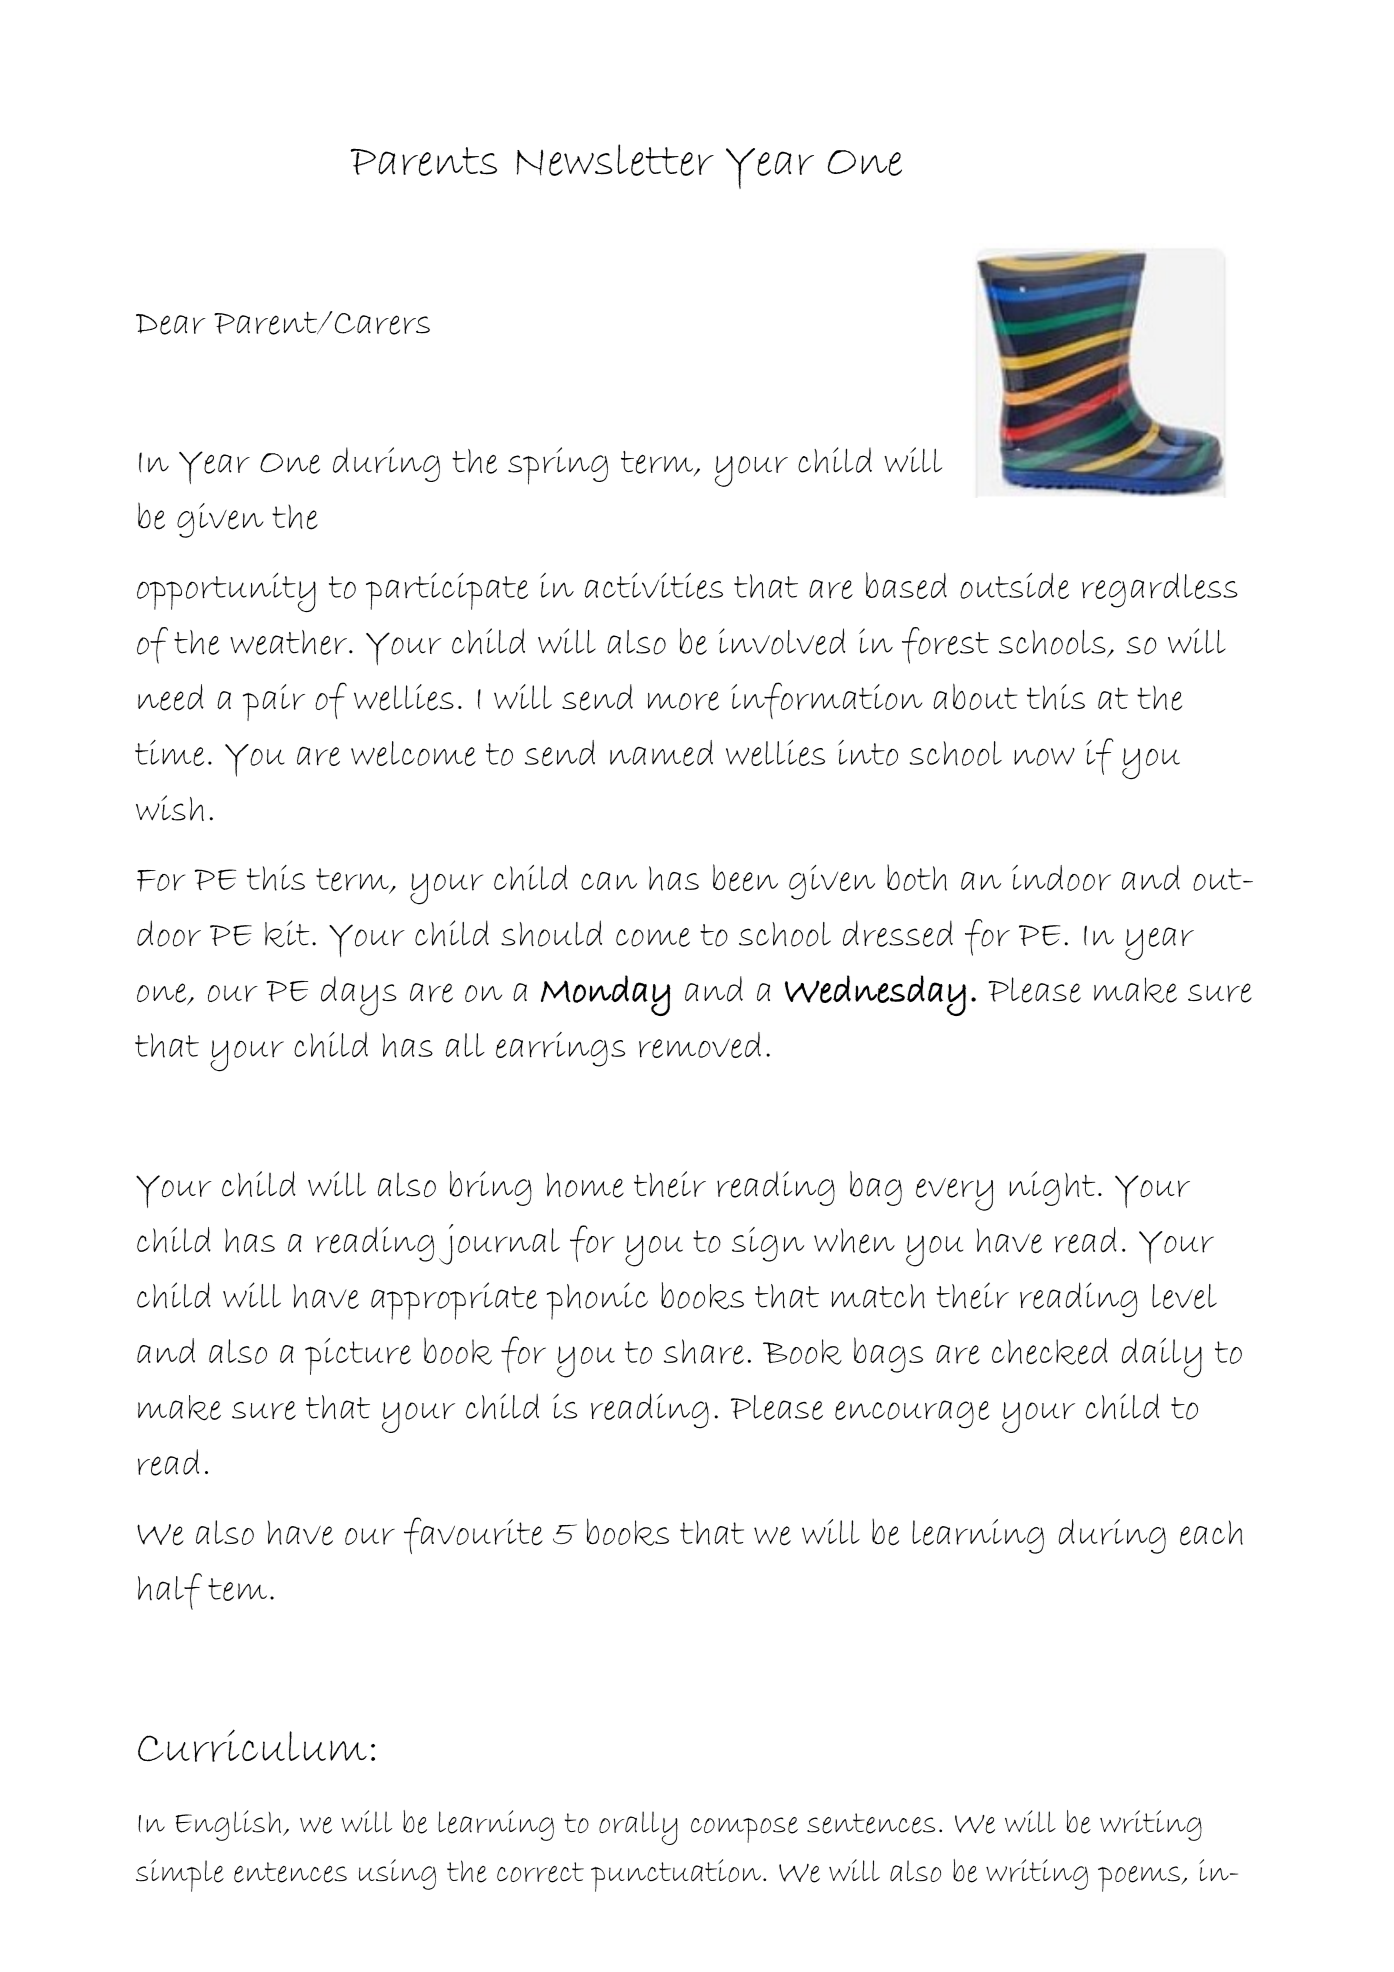 Image resolution: width=1394 pixels, height=1972 pixels. Describe the element at coordinates (228, 1825) in the screenshot. I see `English` at that location.
